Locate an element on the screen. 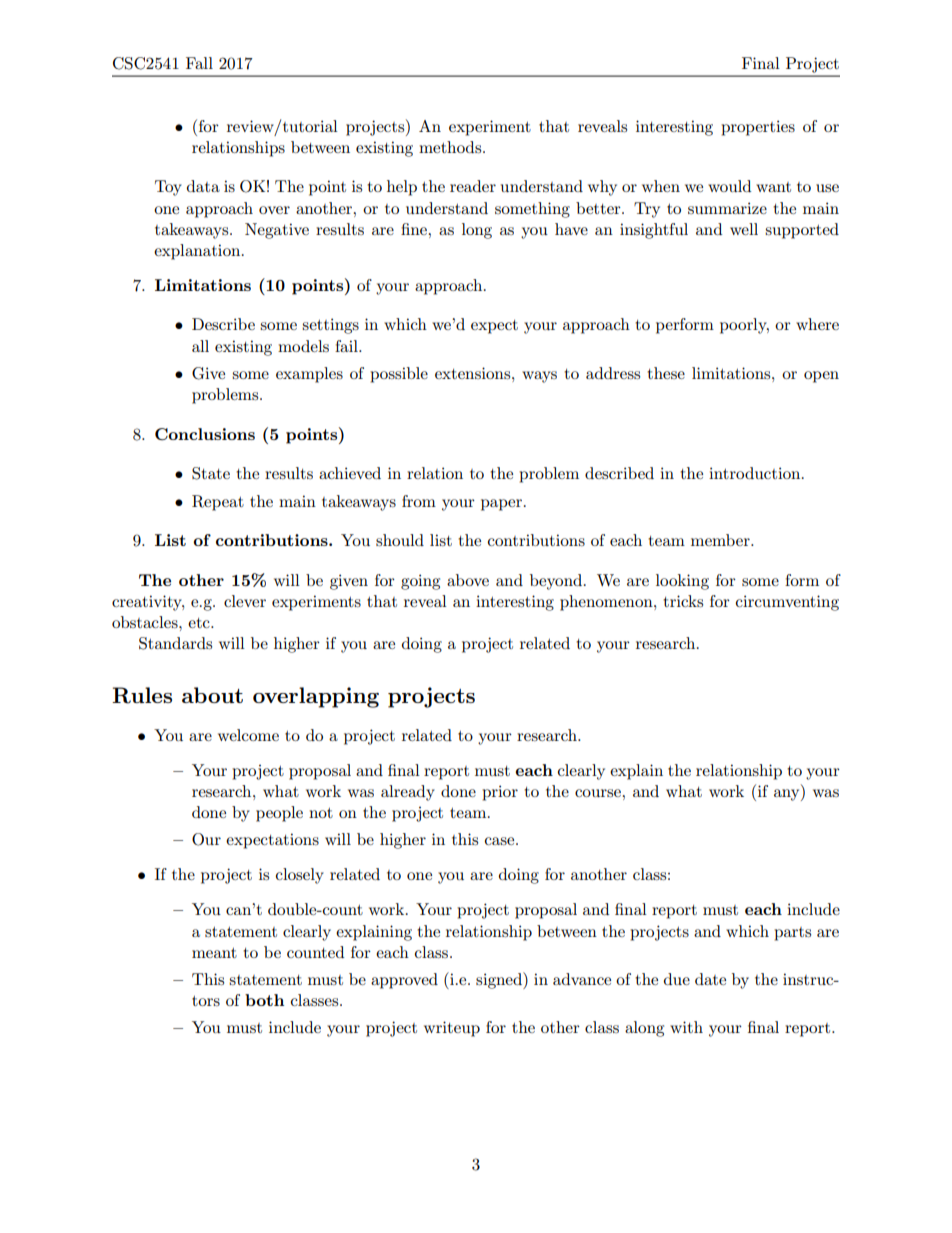  Fall is located at coordinates (199, 63).
